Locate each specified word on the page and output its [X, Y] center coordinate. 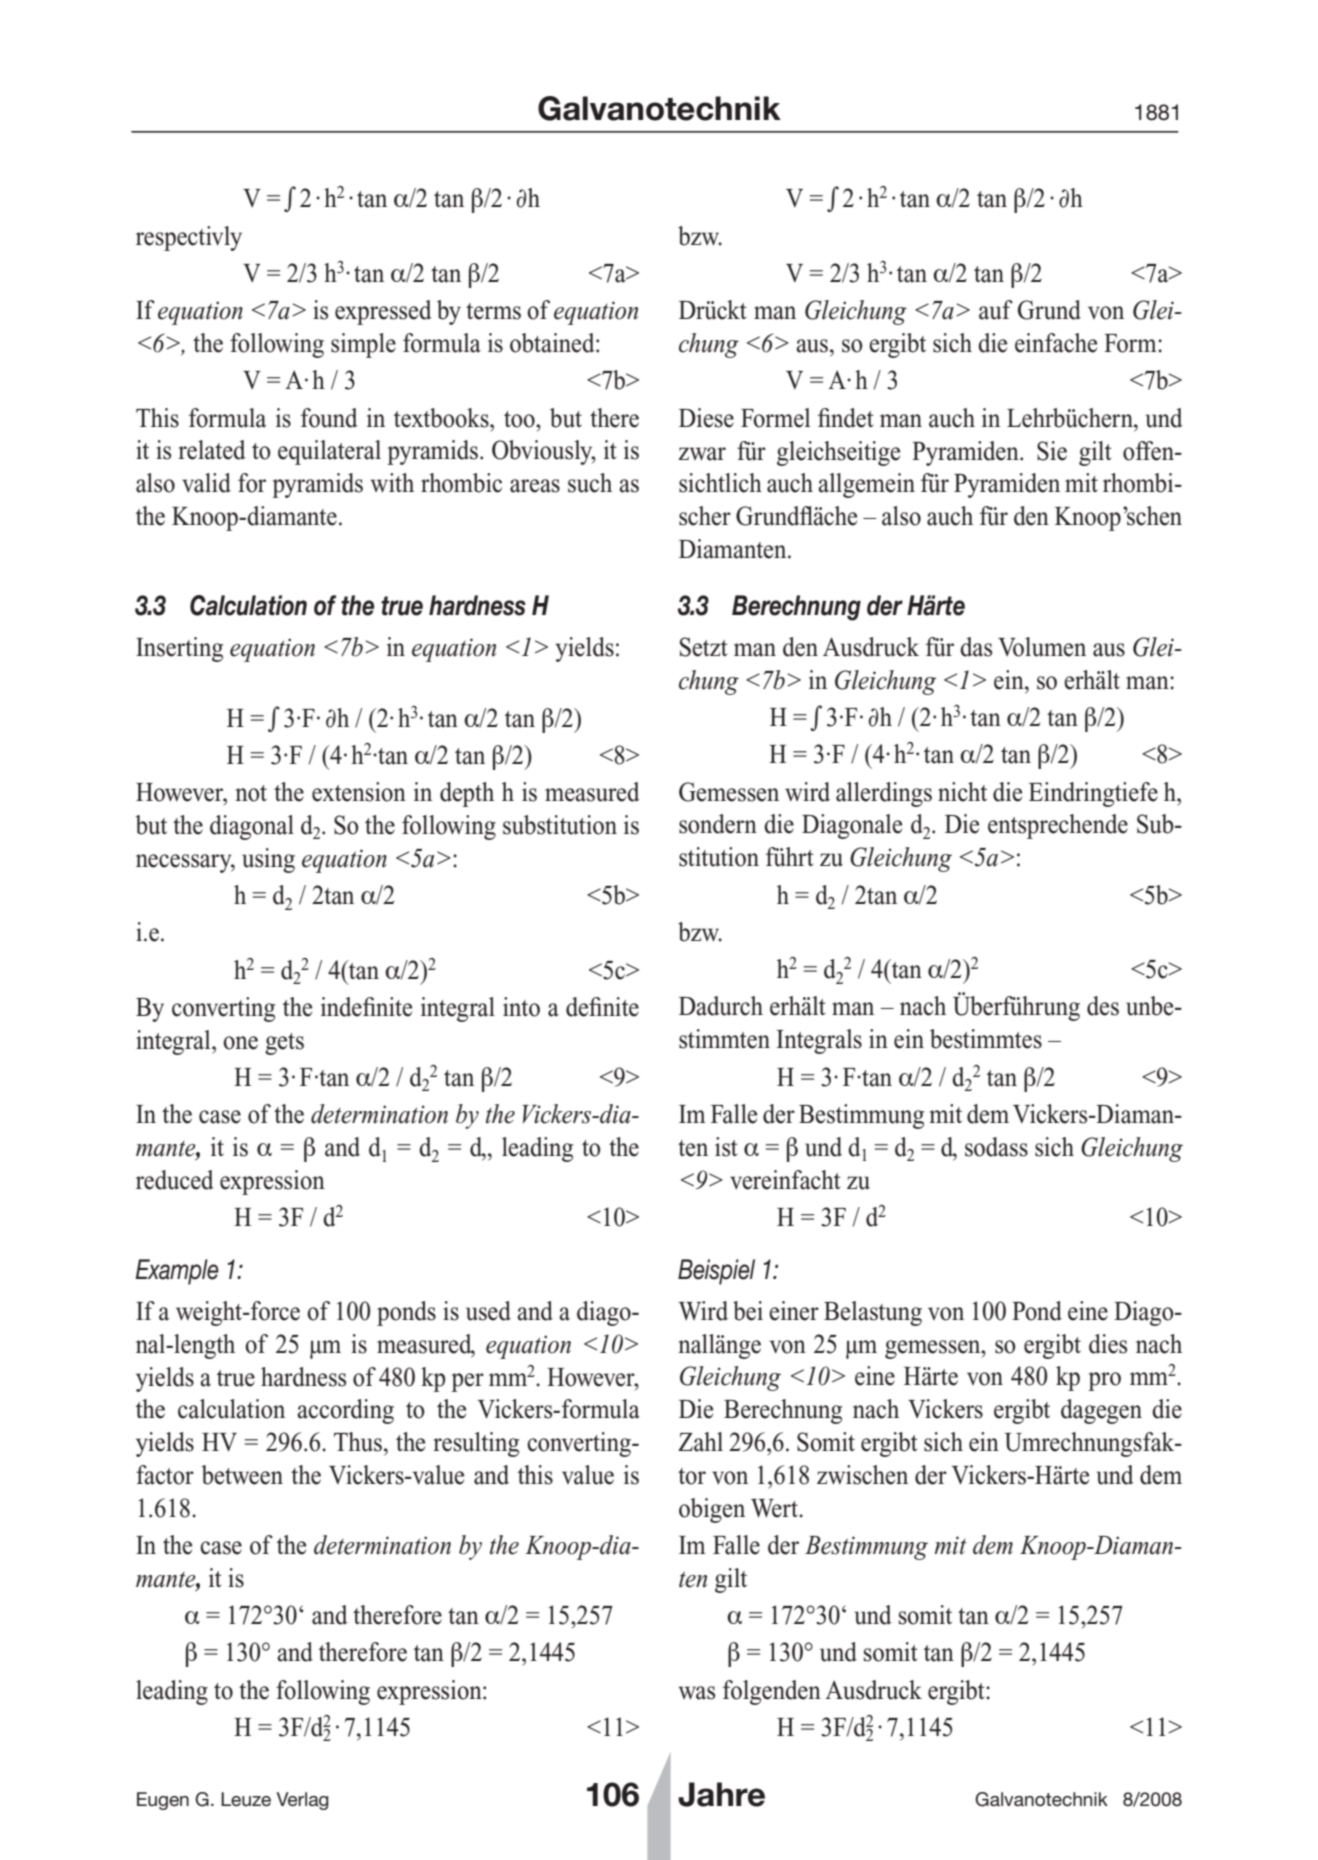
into [521, 1007]
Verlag [303, 1801]
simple [363, 345]
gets [284, 1044]
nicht [962, 792]
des [1103, 1006]
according [345, 1411]
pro [1104, 1381]
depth [467, 794]
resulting [476, 1444]
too [520, 419]
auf [996, 310]
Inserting [179, 649]
